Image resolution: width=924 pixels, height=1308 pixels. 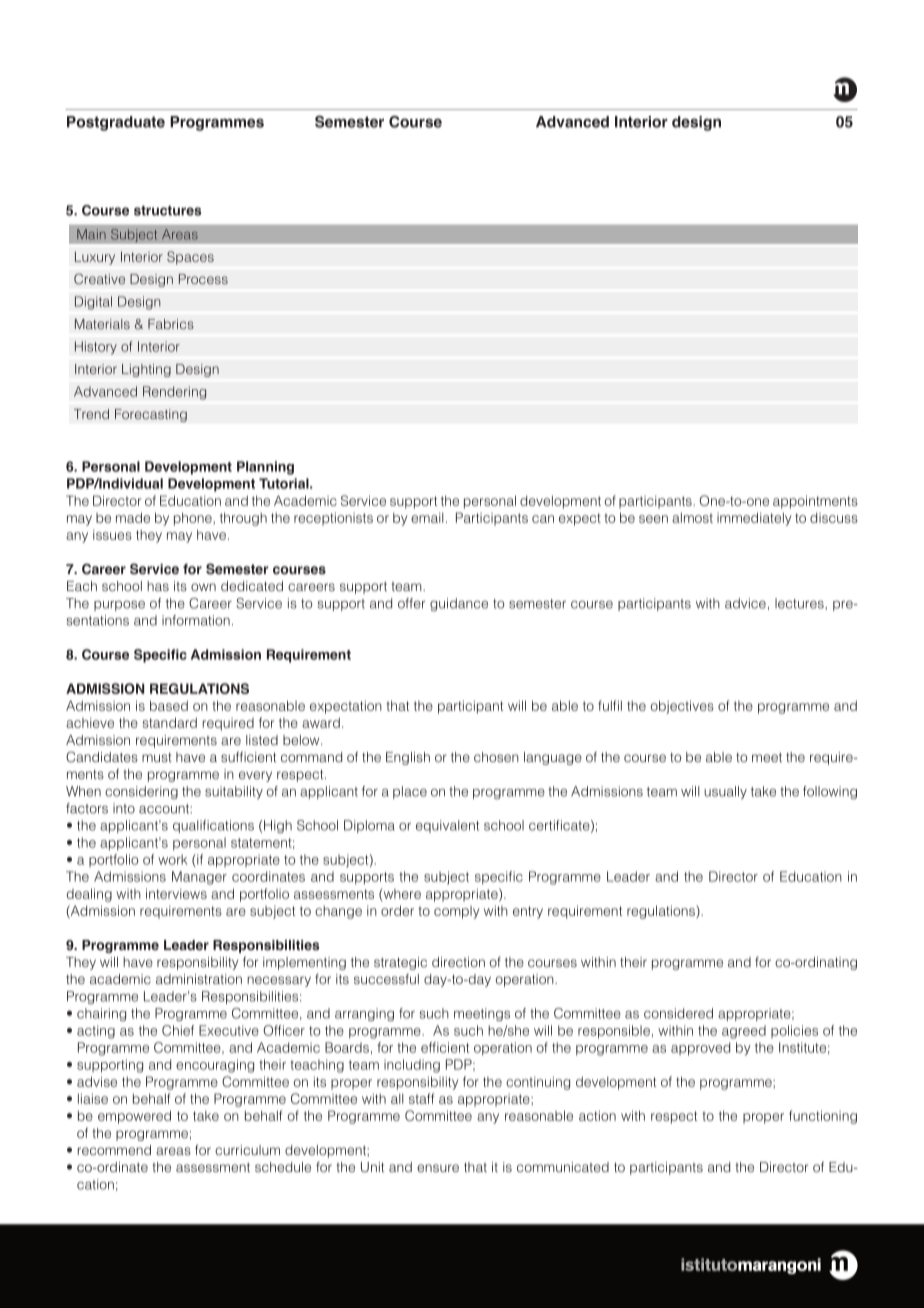 I want to click on information, so click(x=196, y=620).
